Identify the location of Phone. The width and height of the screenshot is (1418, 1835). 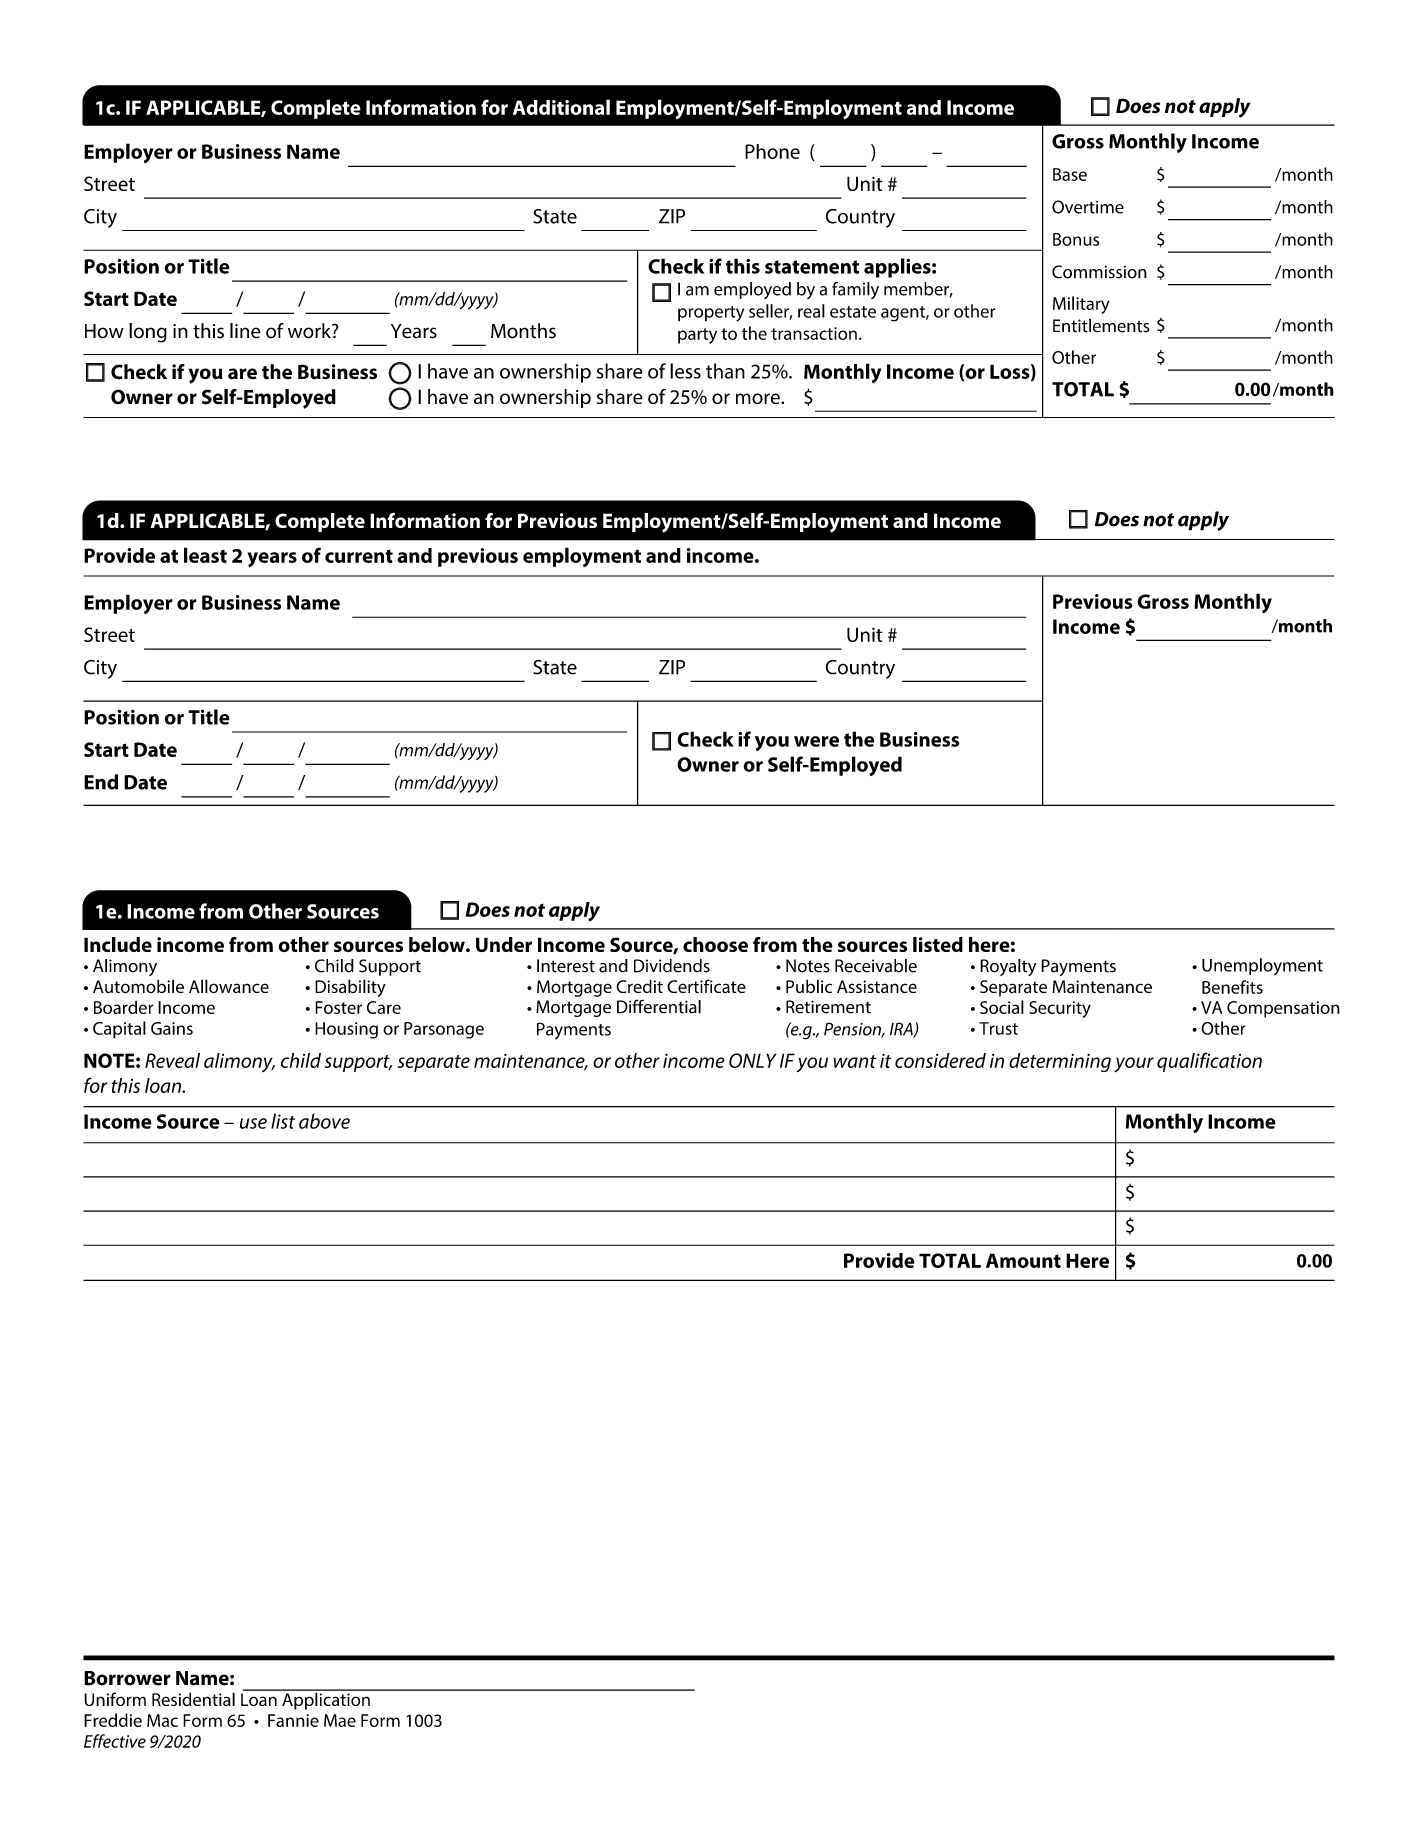
(772, 151).
